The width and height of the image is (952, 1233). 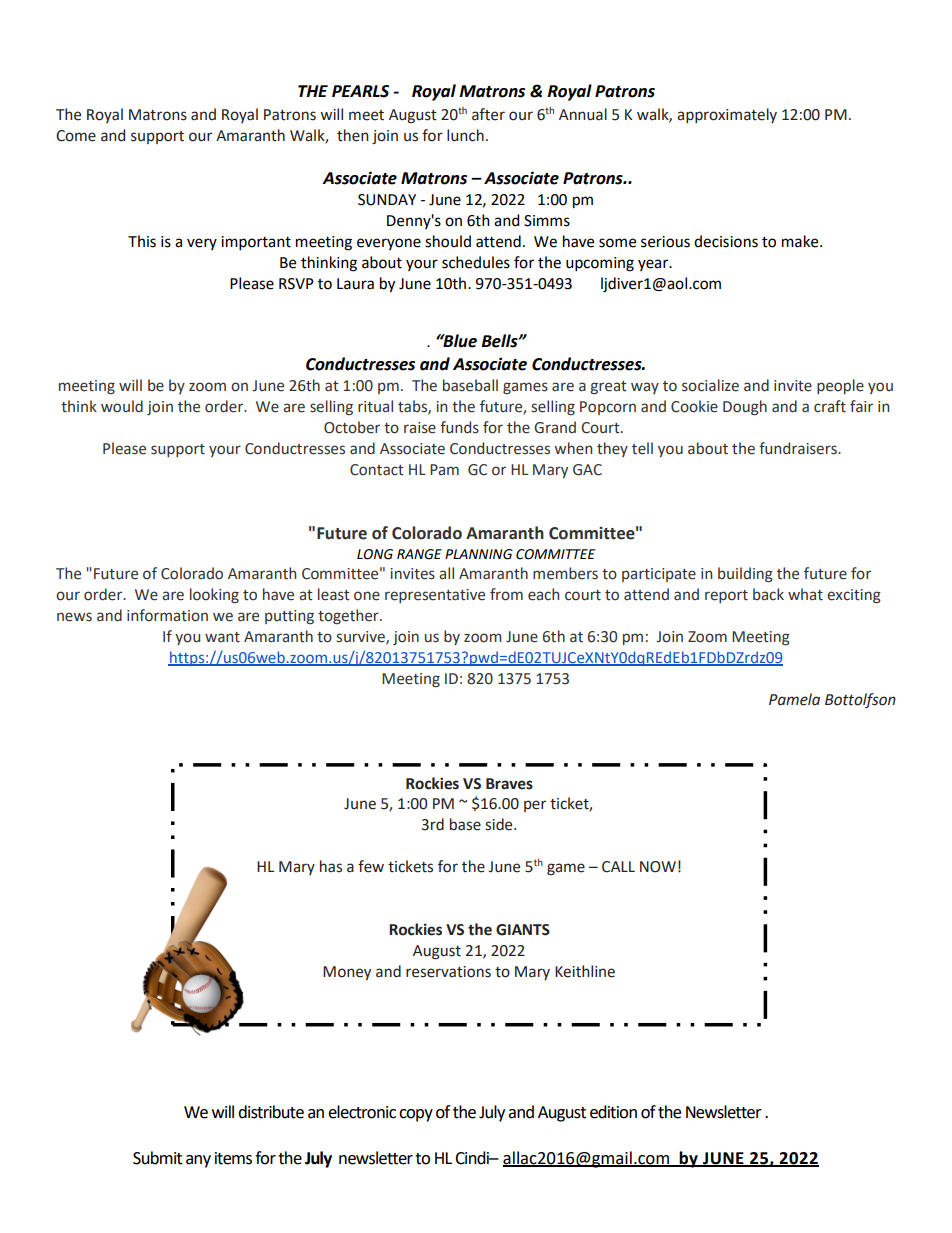 What do you see at coordinates (416, 1115) in the image?
I see `copy` at bounding box center [416, 1115].
